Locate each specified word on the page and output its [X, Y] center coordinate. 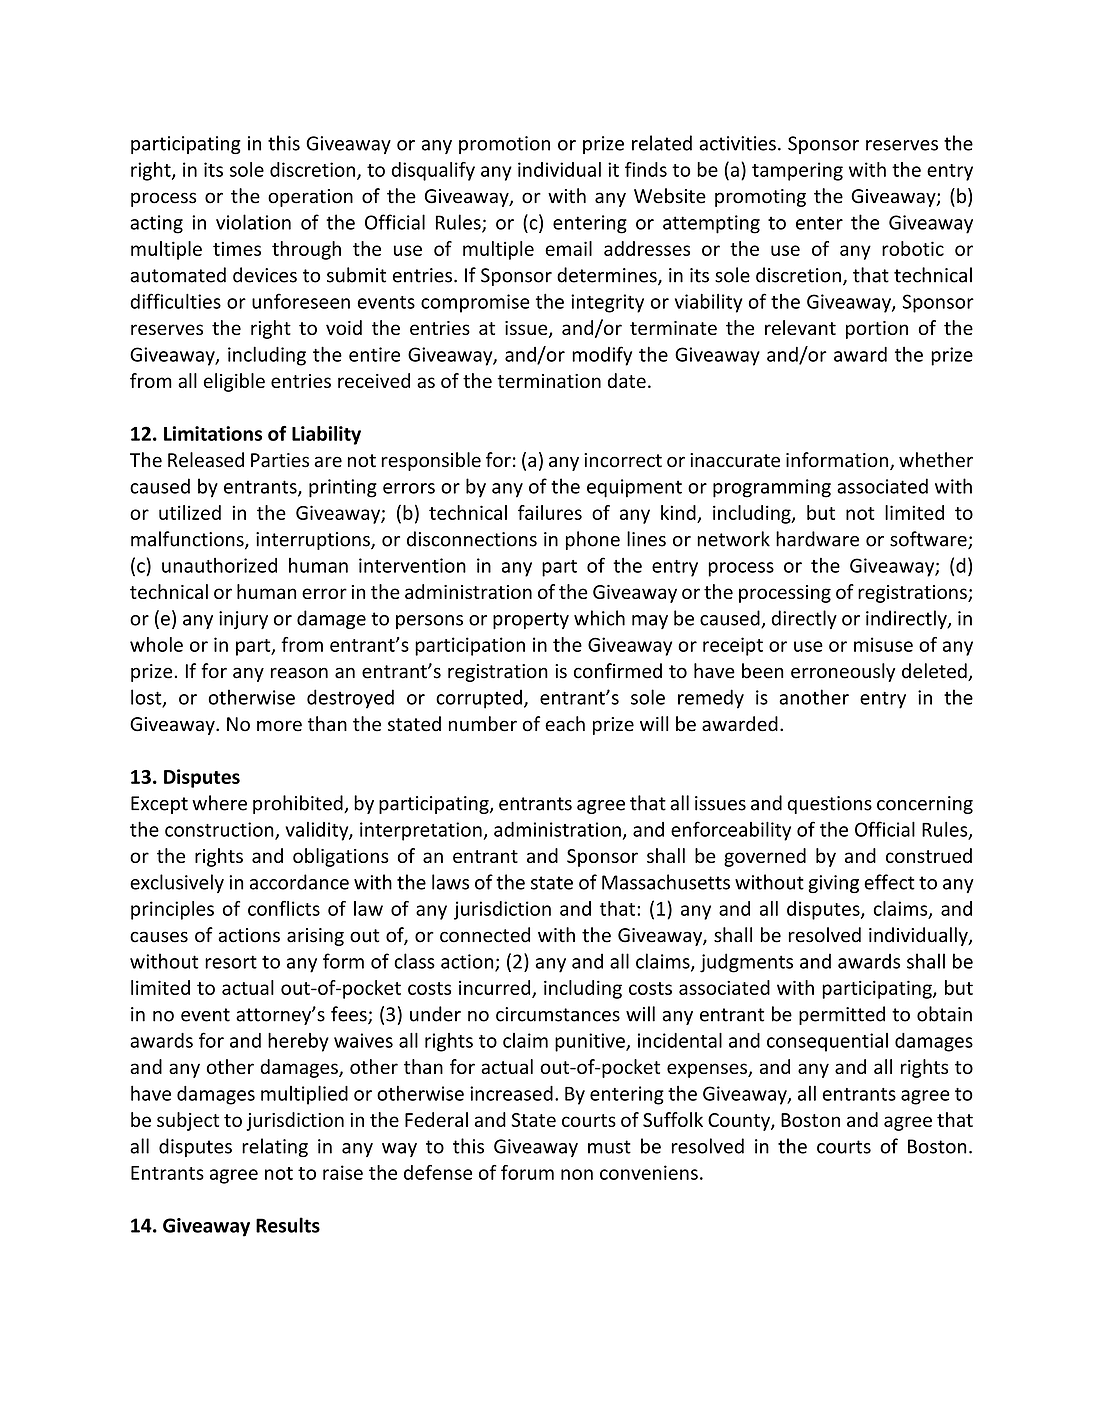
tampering [797, 171]
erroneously [843, 672]
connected [485, 935]
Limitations [213, 433]
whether [936, 460]
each [565, 724]
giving [833, 884]
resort [231, 962]
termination [549, 381]
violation [253, 222]
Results [288, 1225]
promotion [504, 145]
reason [299, 673]
